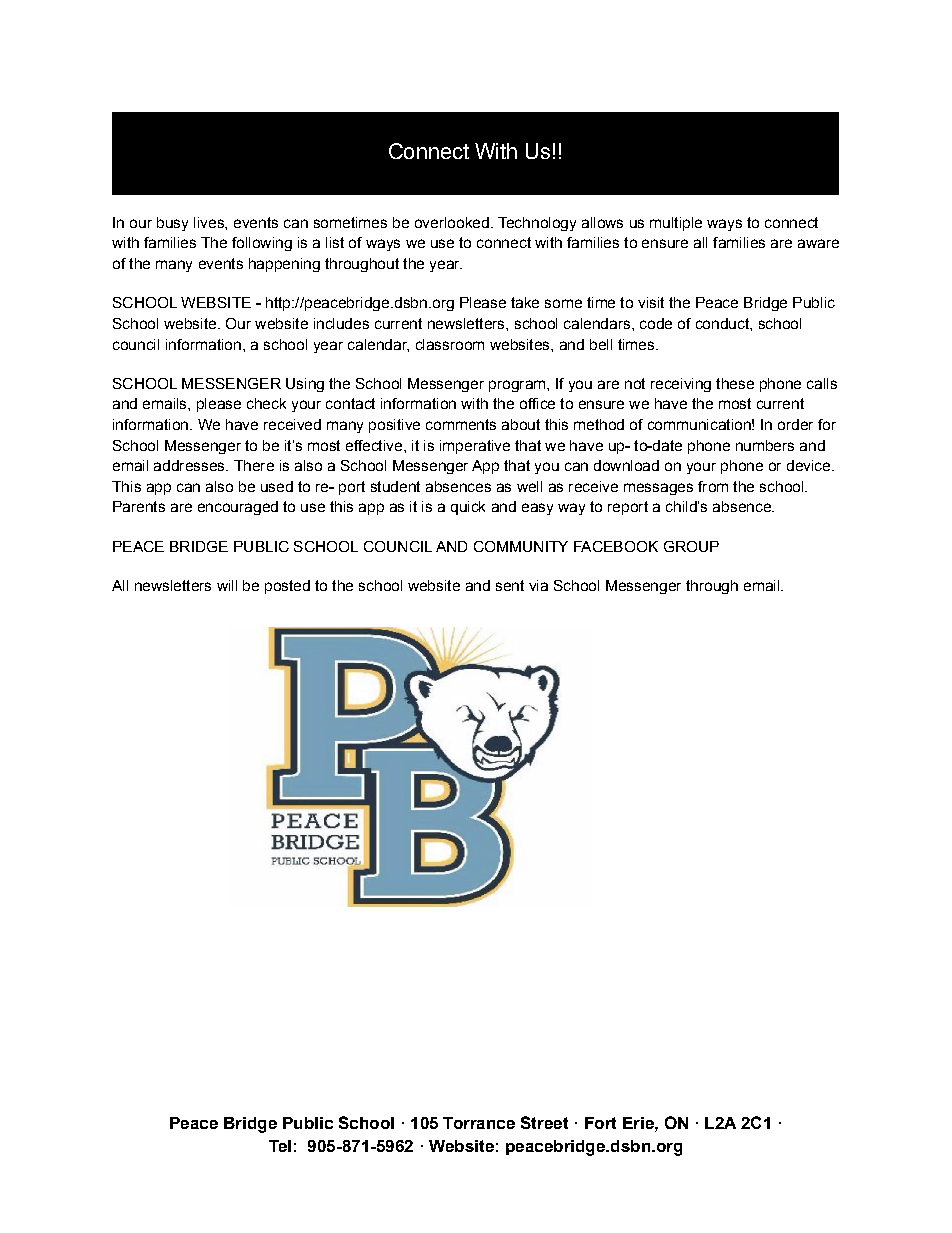  What do you see at coordinates (510, 585) in the image?
I see `sent` at bounding box center [510, 585].
